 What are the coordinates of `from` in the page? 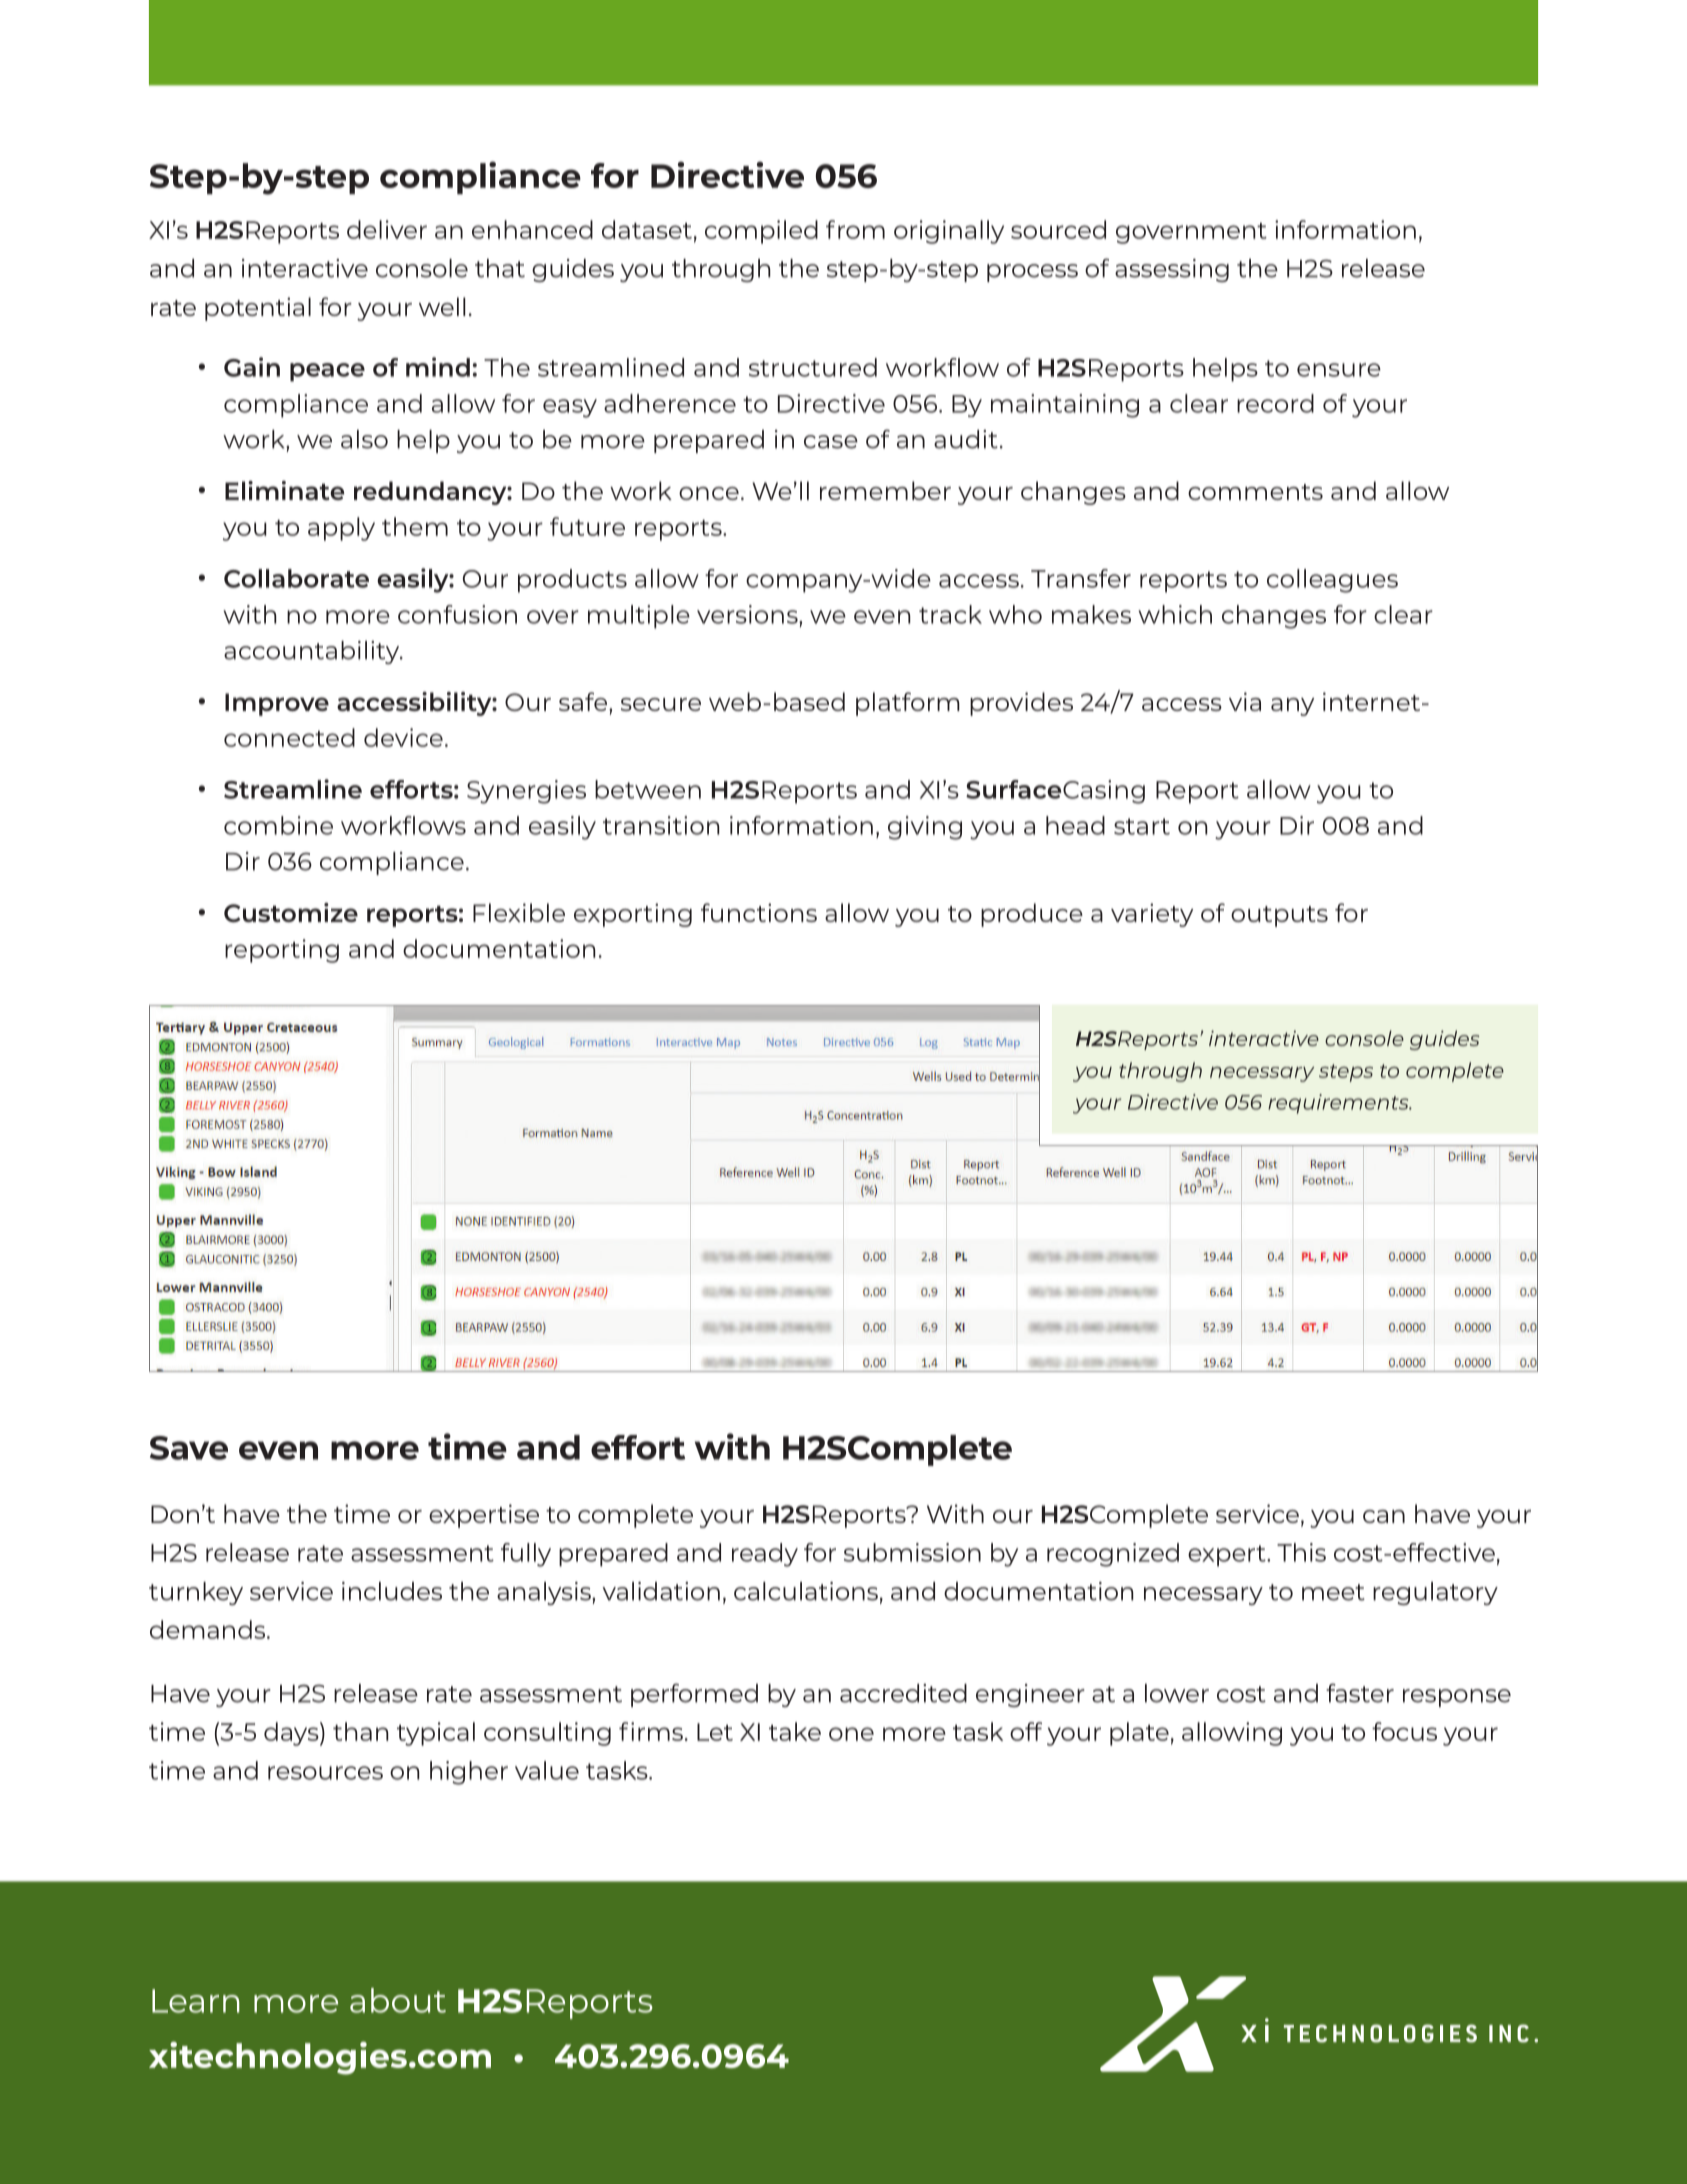 It's located at (855, 229).
